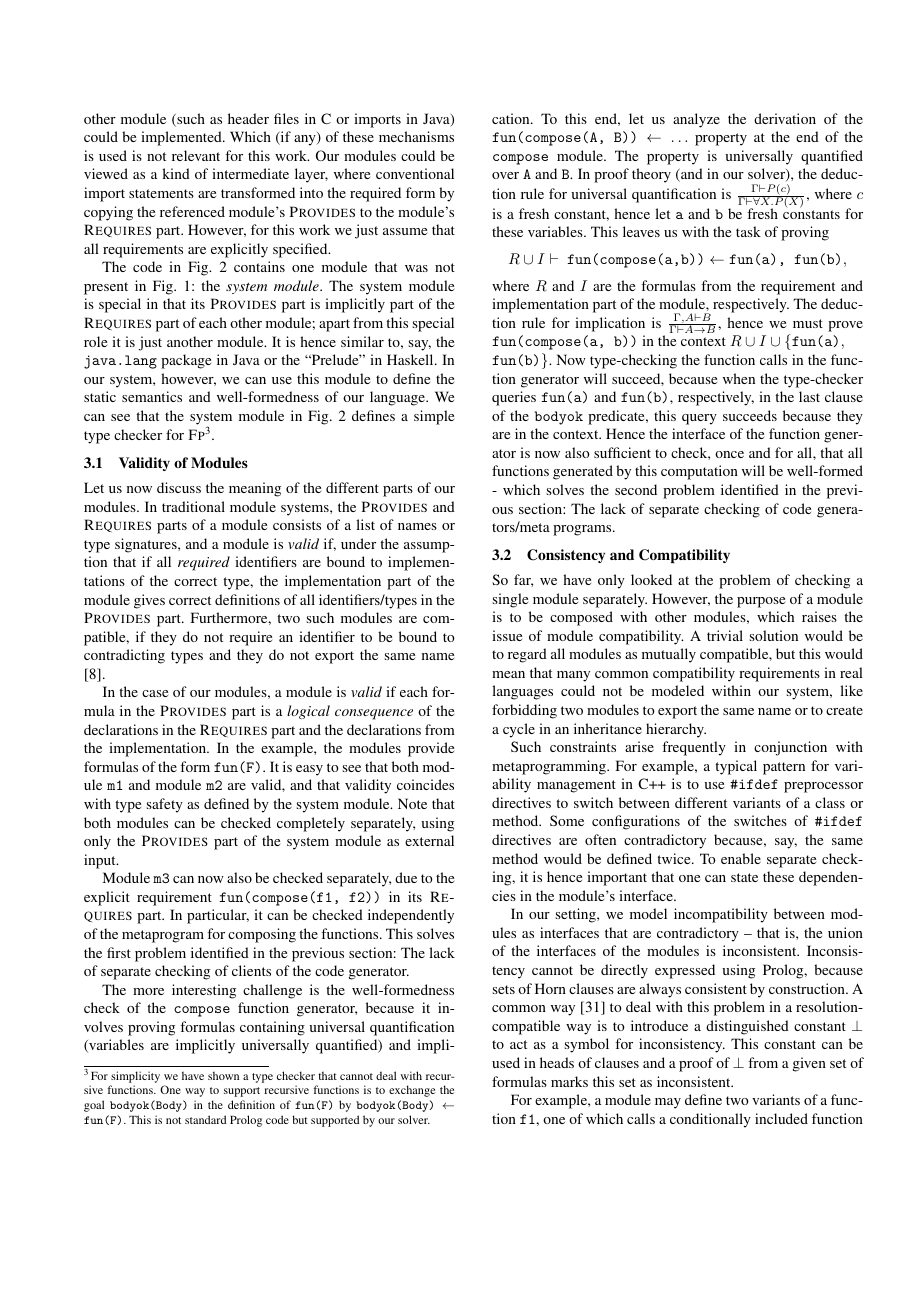 The image size is (924, 1308). I want to click on included, so click(781, 1118).
